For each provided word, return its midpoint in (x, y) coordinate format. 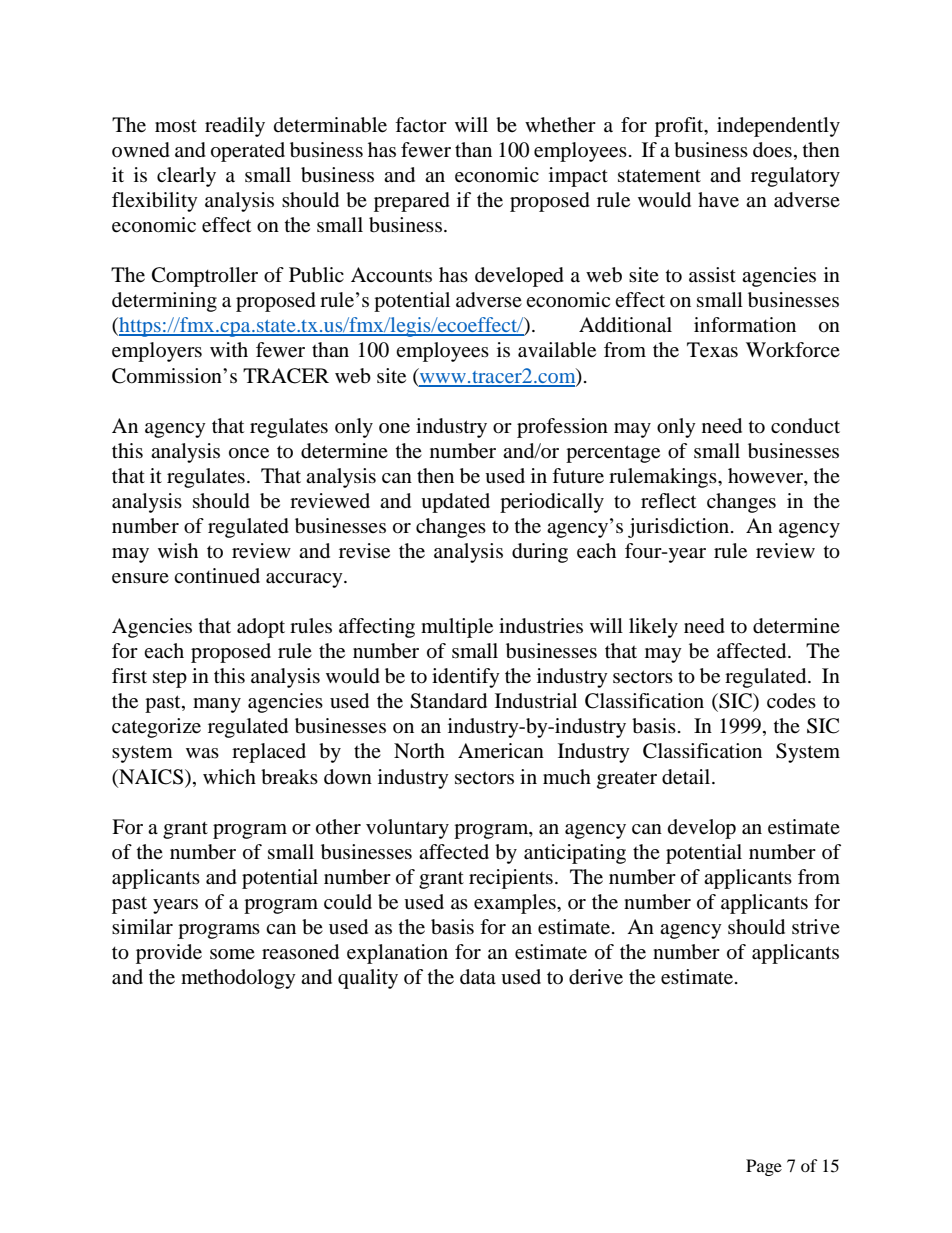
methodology (238, 979)
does (772, 150)
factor (421, 125)
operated (248, 152)
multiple (457, 628)
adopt (261, 628)
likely (653, 628)
